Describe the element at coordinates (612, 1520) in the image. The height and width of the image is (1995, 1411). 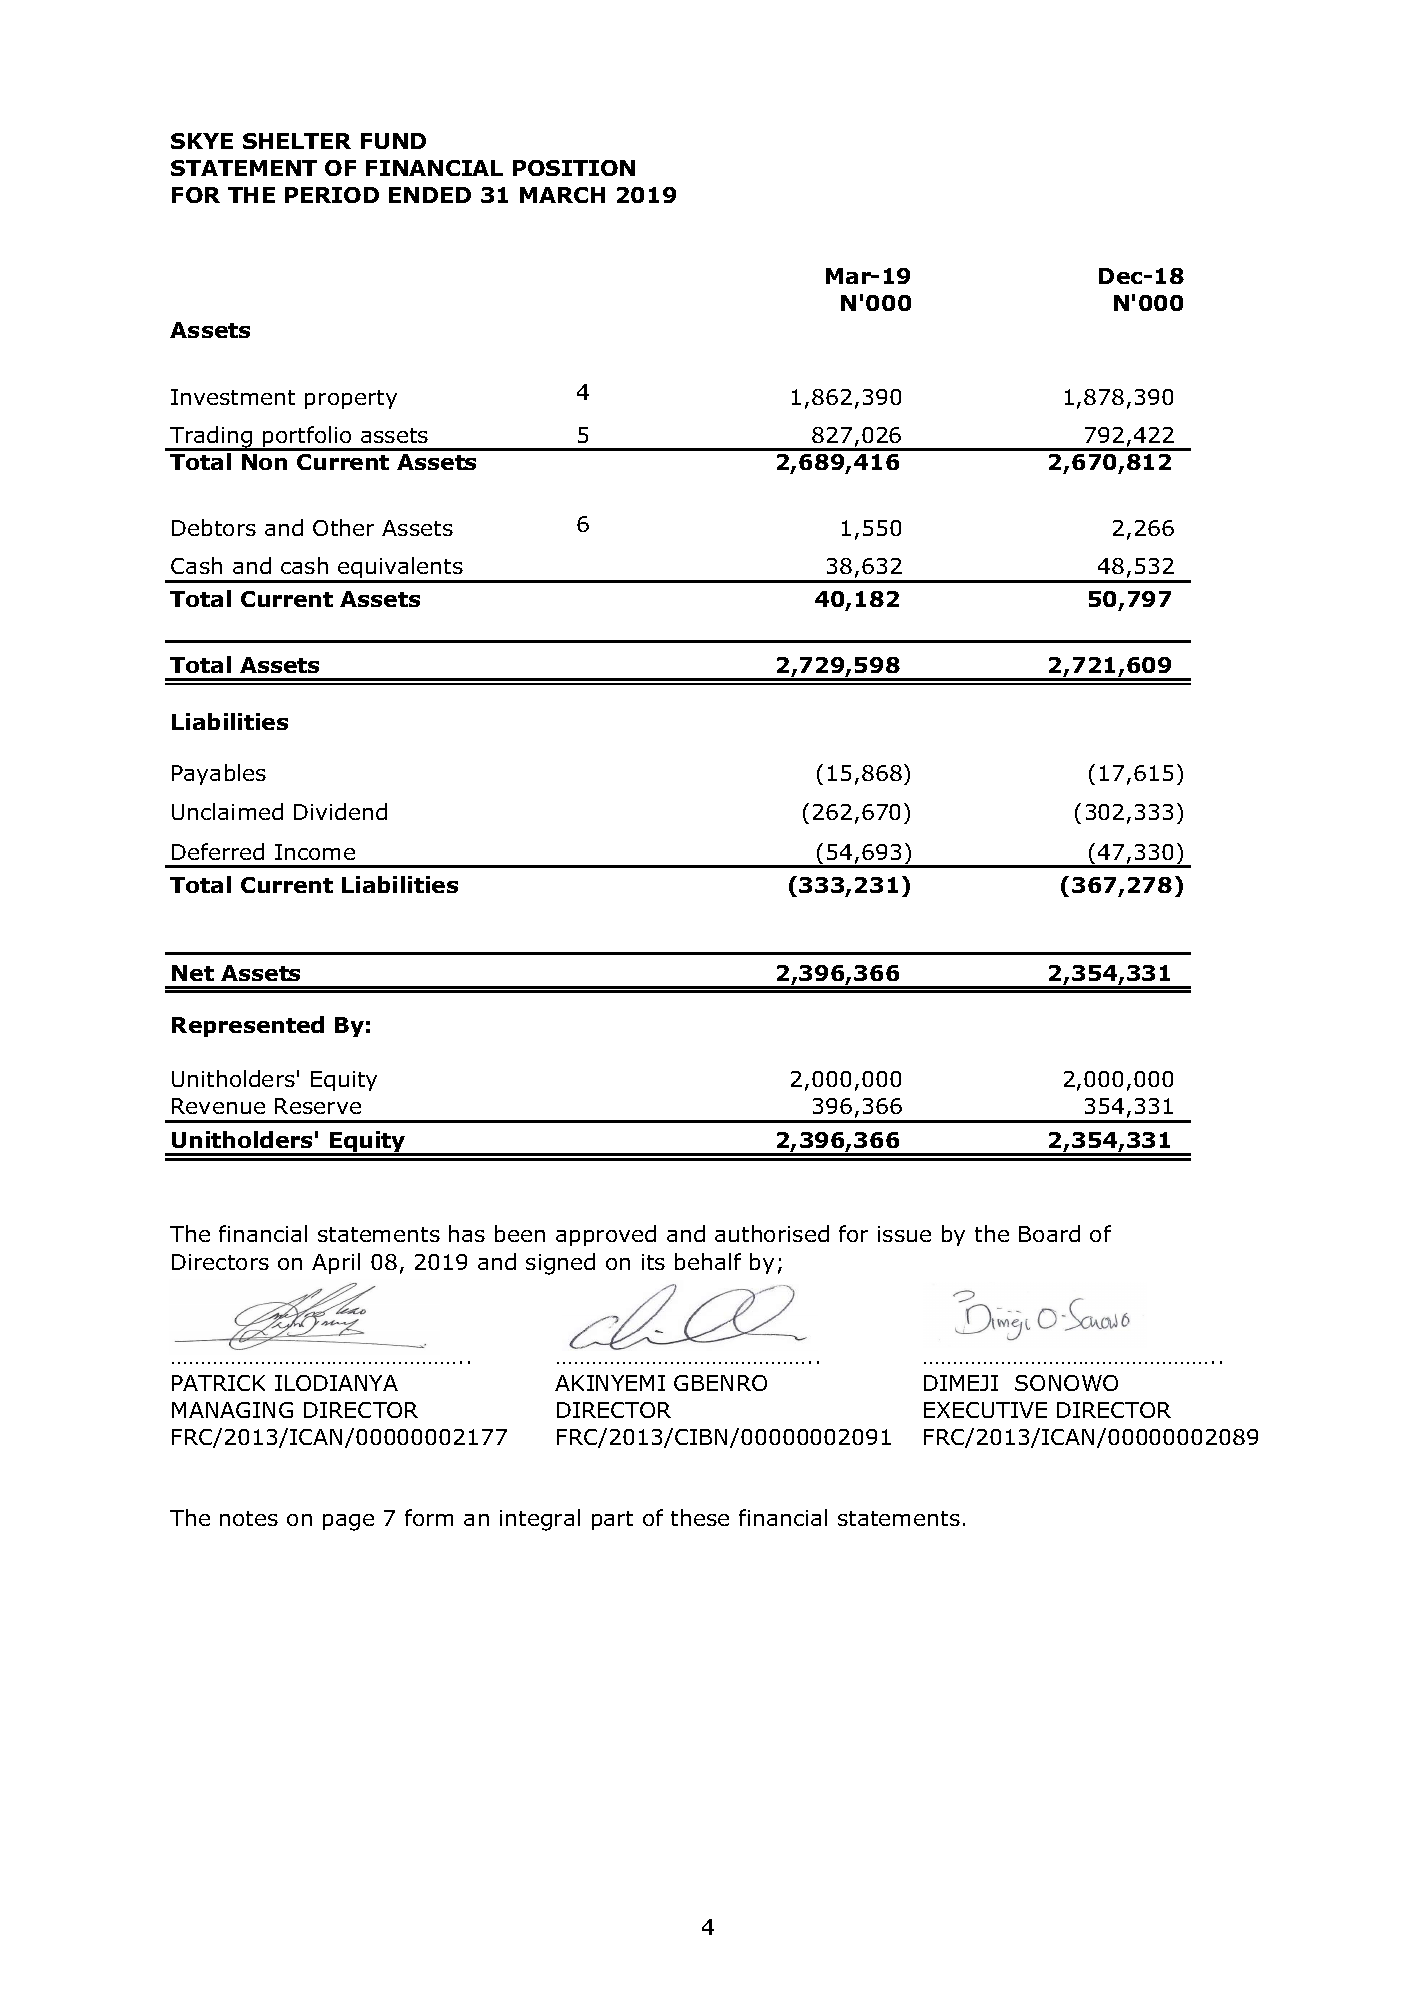
I see `part` at that location.
